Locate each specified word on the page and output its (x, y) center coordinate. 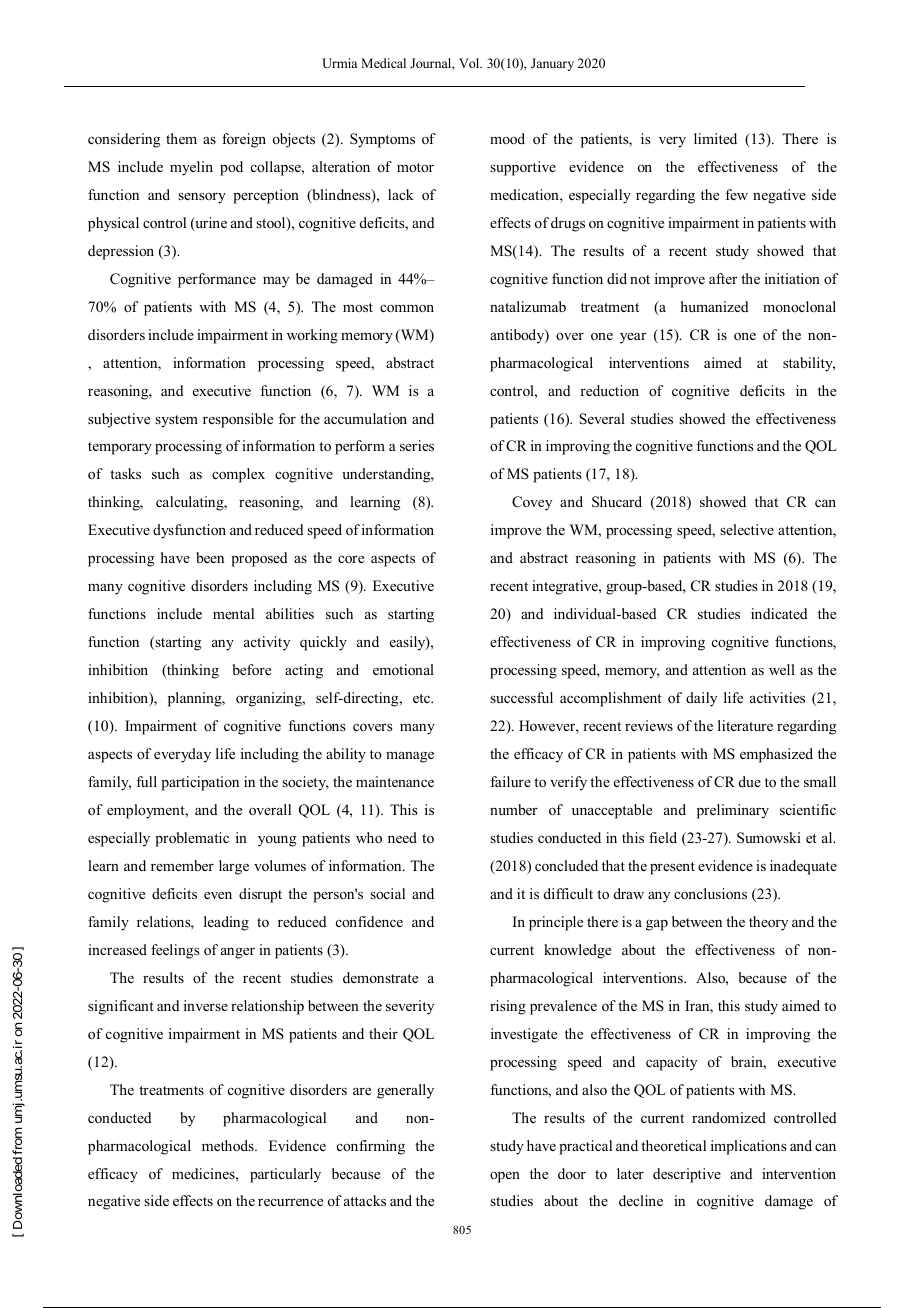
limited (715, 138)
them (181, 138)
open (505, 1177)
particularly (285, 1175)
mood (507, 138)
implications (749, 1147)
